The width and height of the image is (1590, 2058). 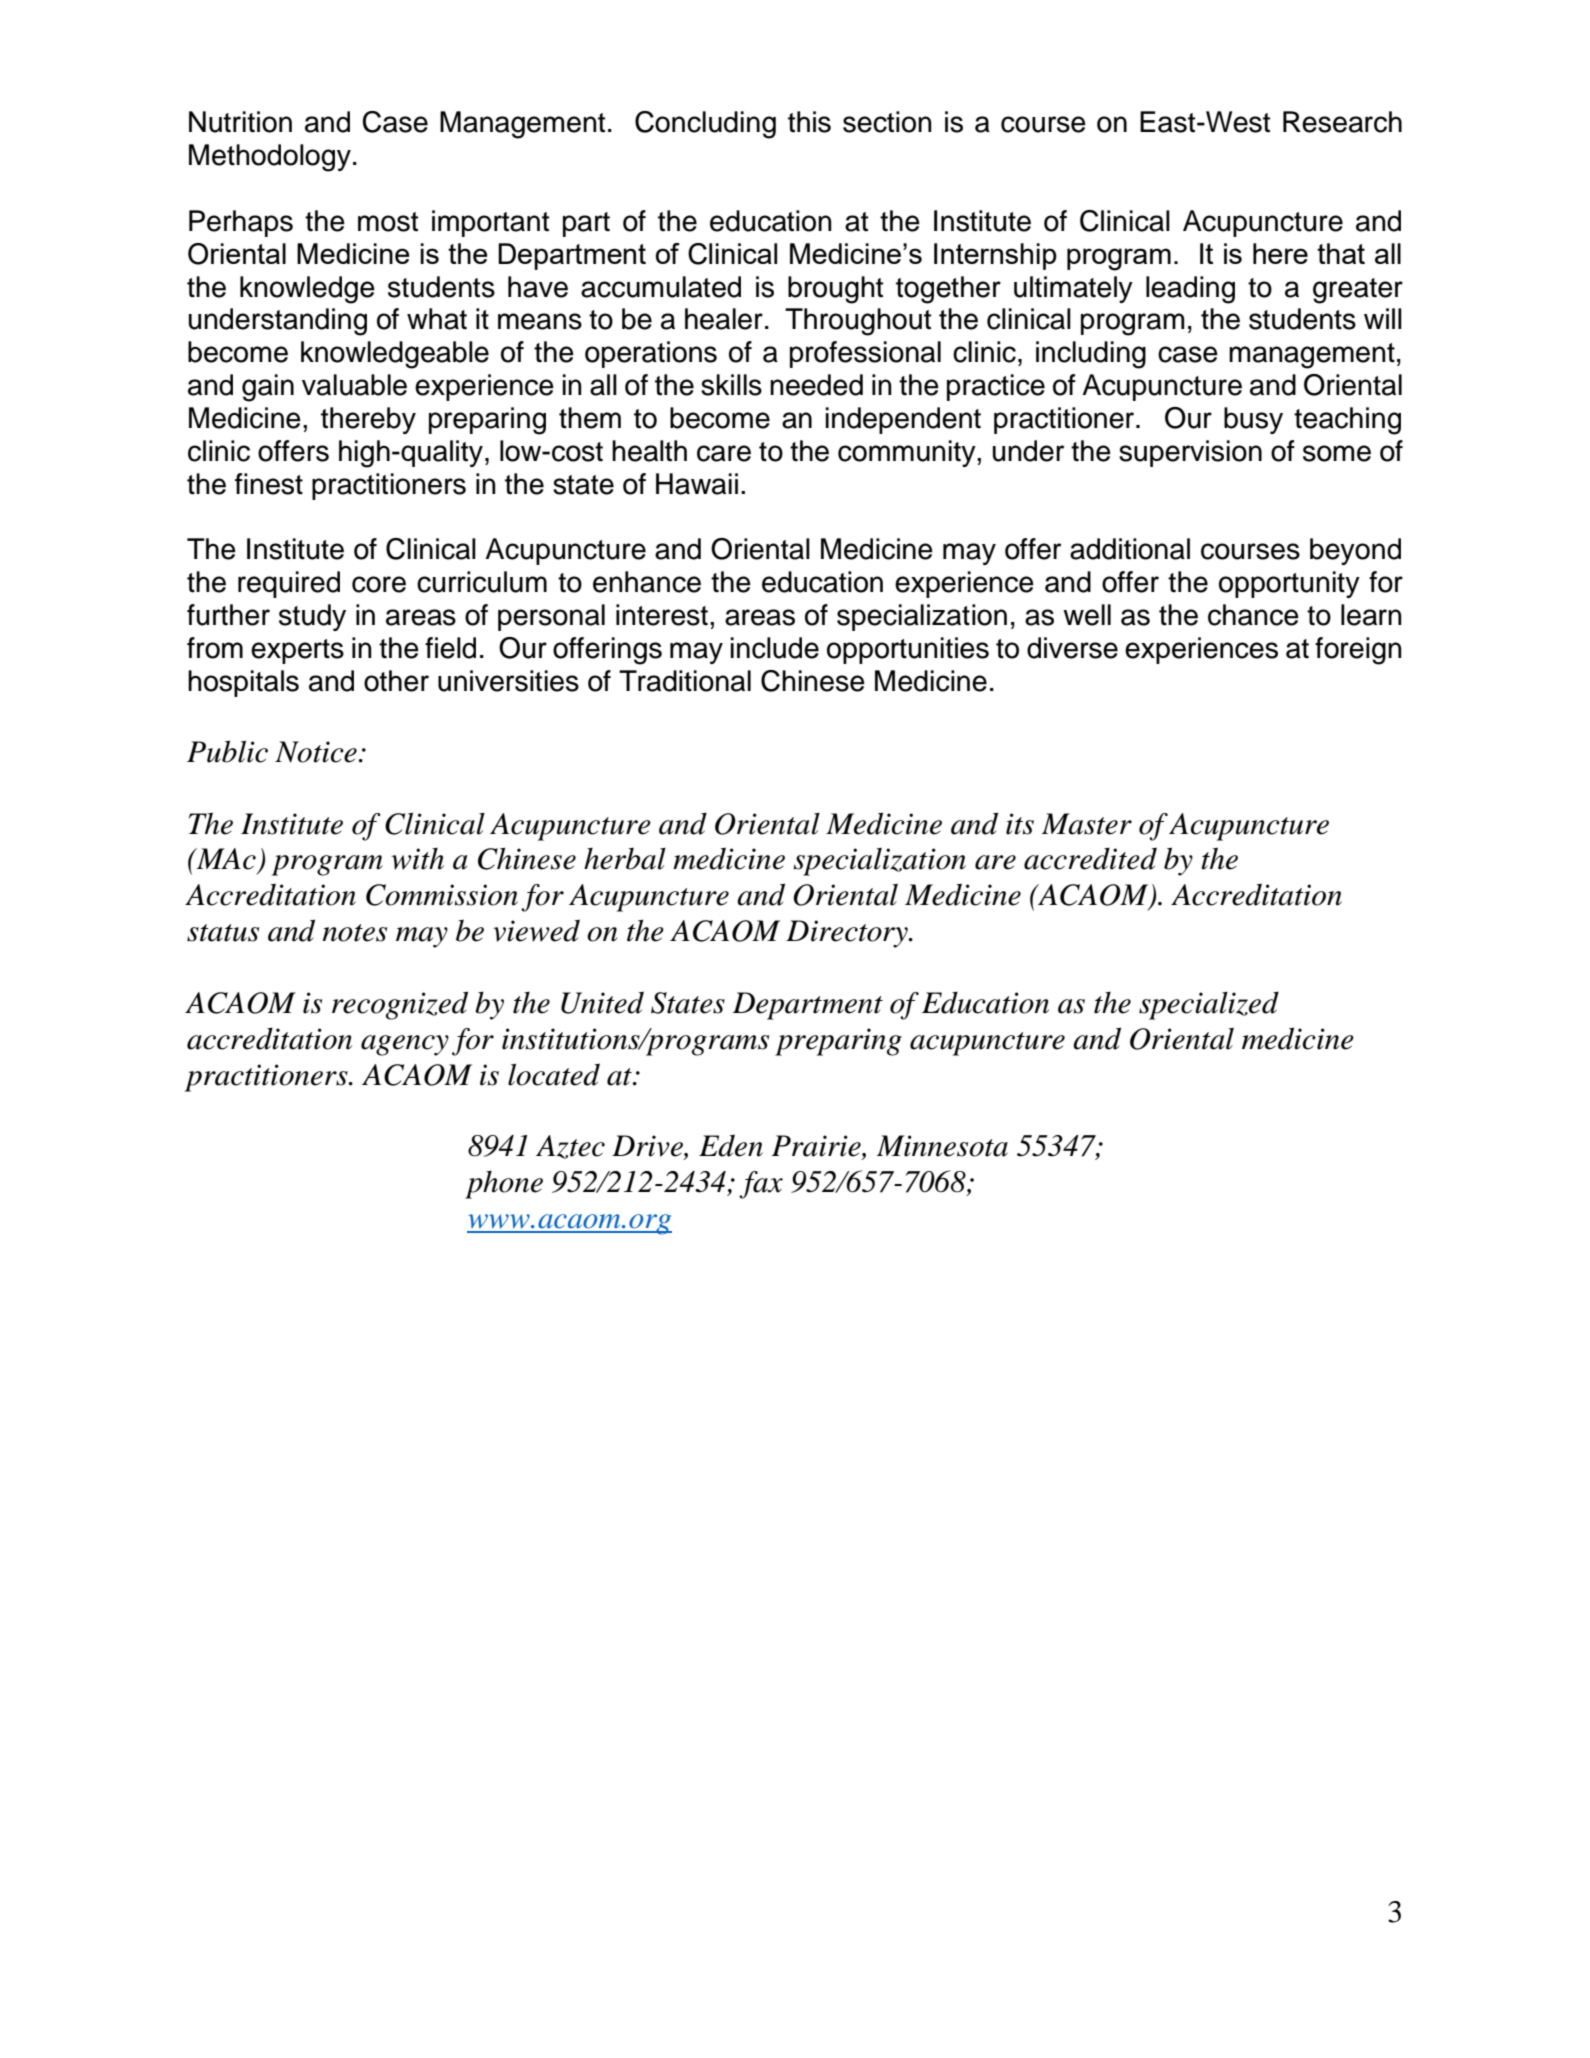 I want to click on include, so click(x=774, y=648).
